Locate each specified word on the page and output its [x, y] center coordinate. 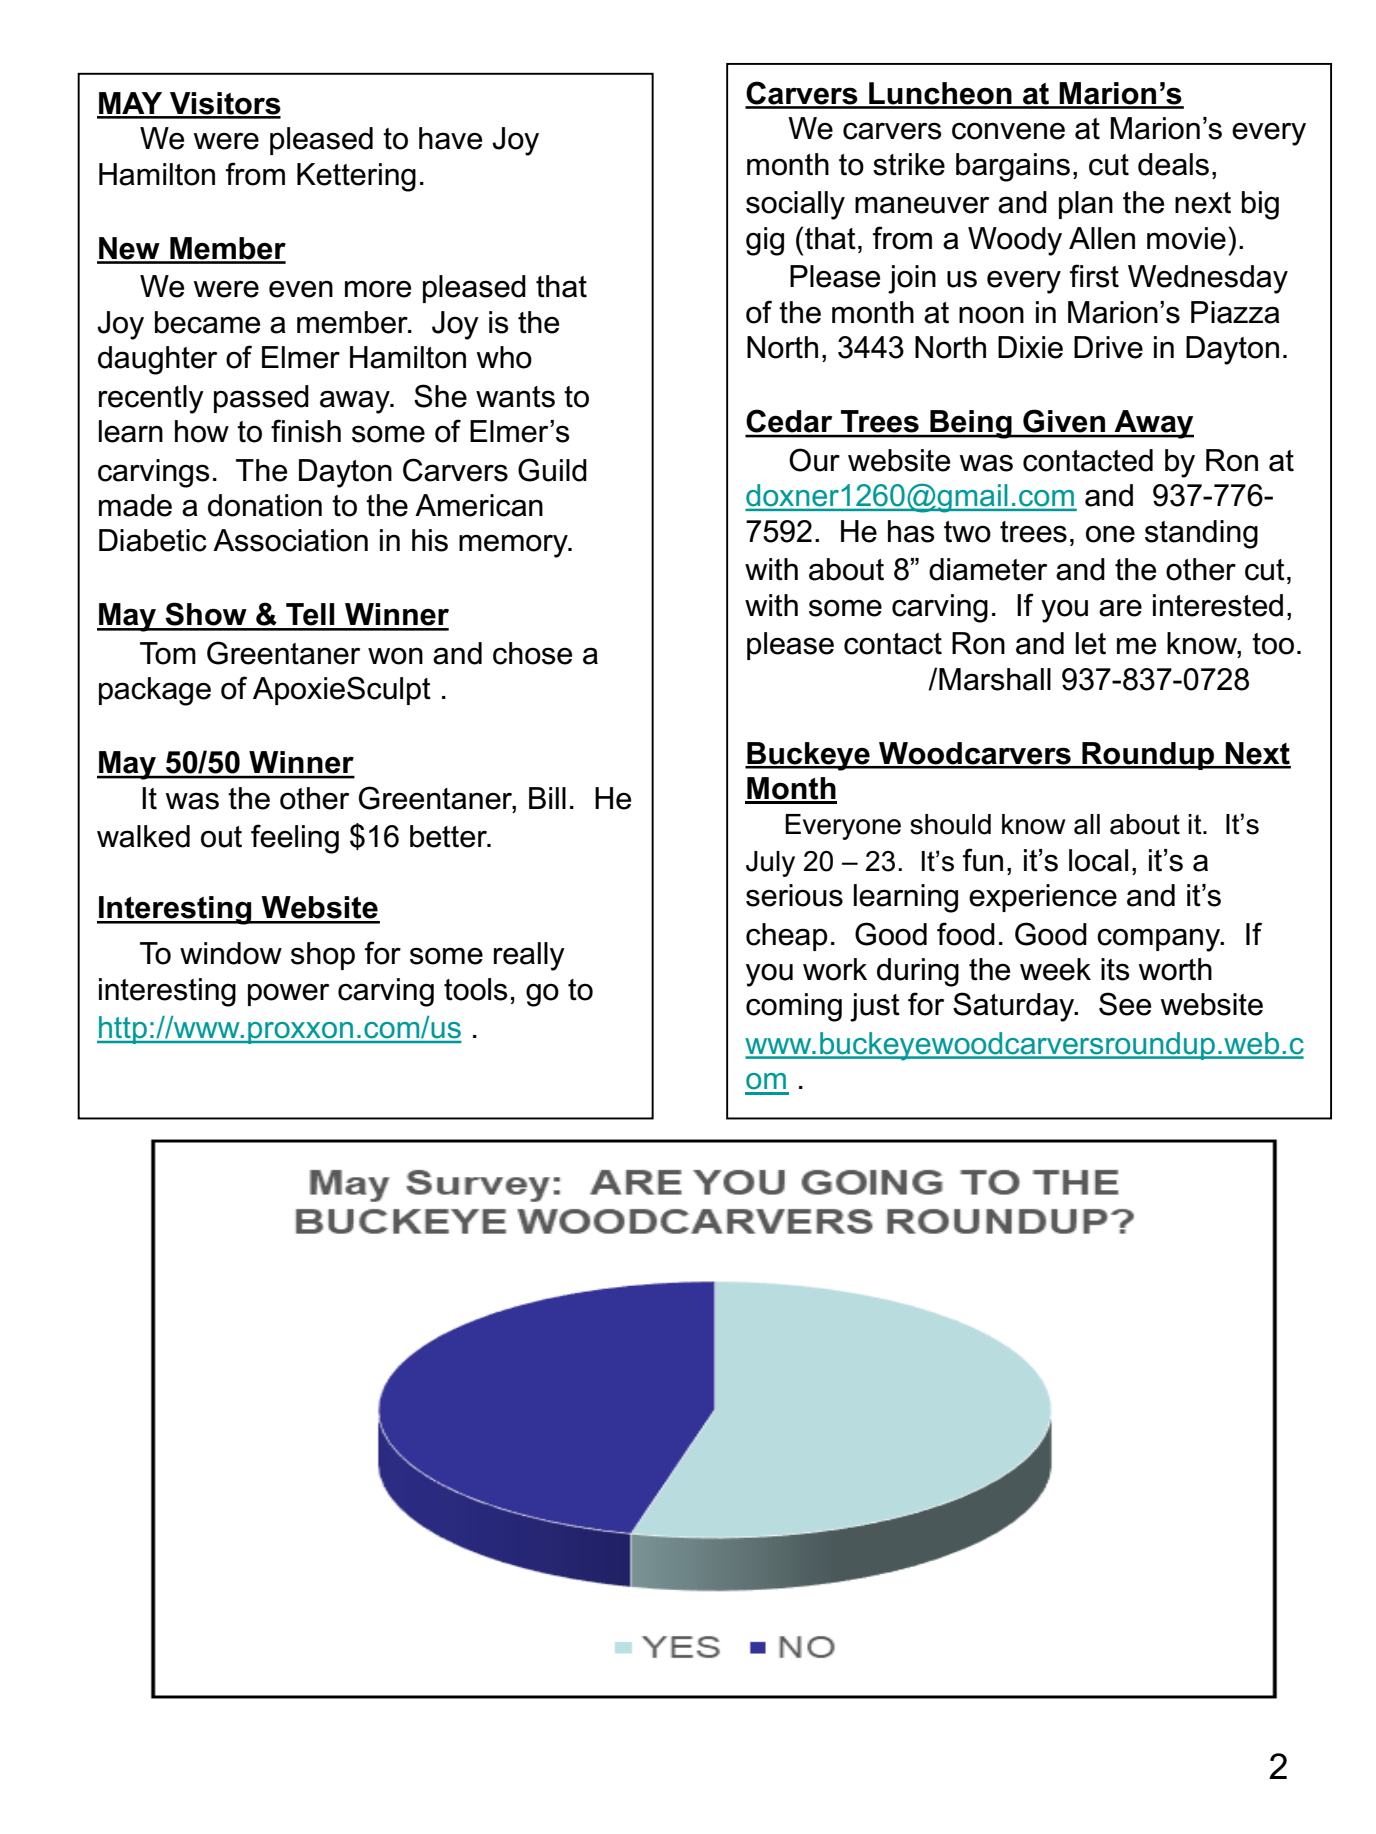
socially [795, 205]
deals [1173, 164]
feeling [295, 839]
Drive [1108, 347]
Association [290, 540]
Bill [547, 798]
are [1120, 608]
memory [514, 546]
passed [261, 399]
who [504, 357]
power [288, 995]
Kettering [356, 177]
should [950, 824]
